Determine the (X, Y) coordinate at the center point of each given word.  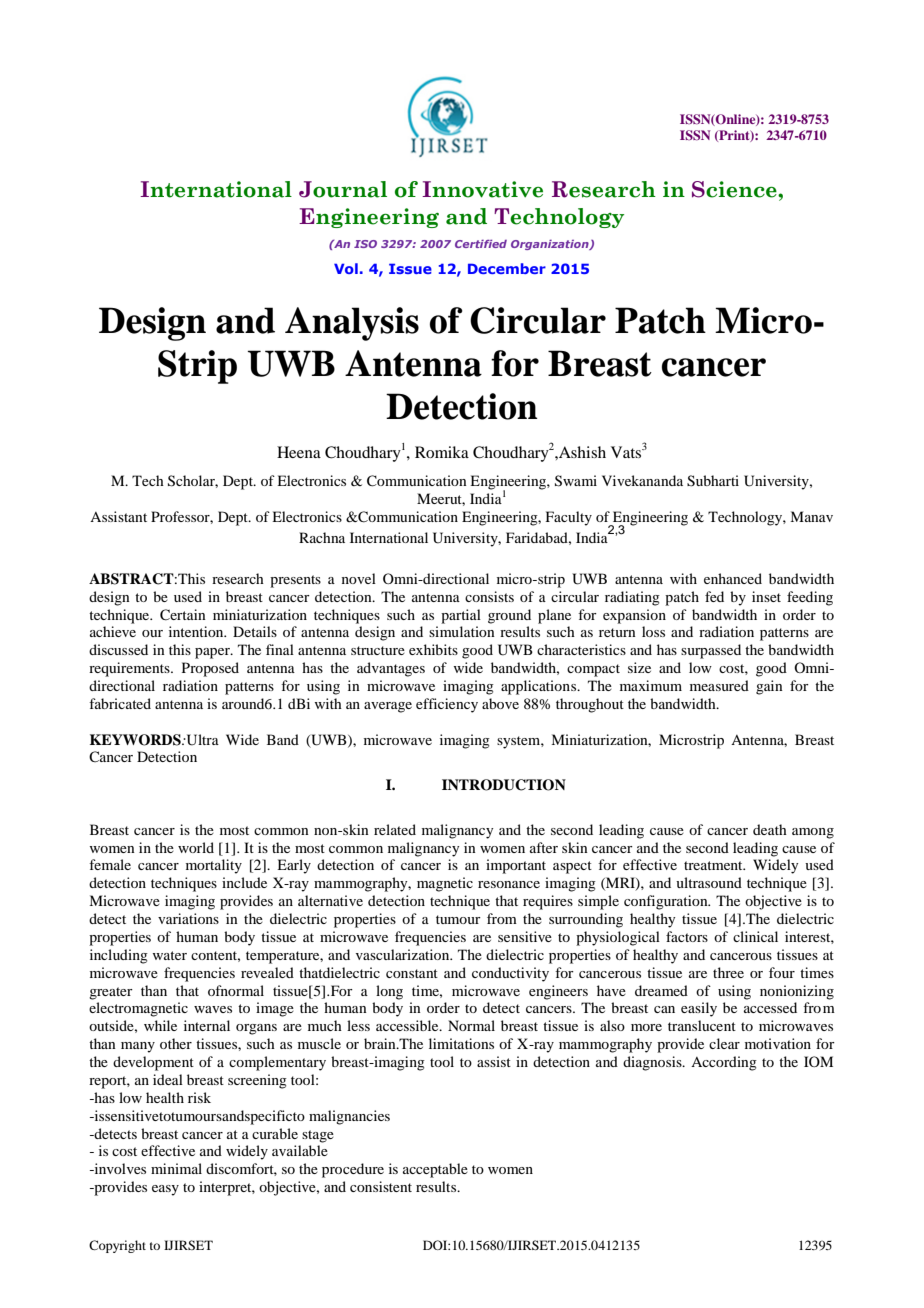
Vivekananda (642, 480)
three (728, 972)
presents (295, 581)
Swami (576, 481)
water (169, 955)
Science (735, 189)
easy (165, 1190)
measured (719, 685)
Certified (481, 244)
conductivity (510, 974)
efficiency (447, 705)
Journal (343, 189)
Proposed (210, 669)
